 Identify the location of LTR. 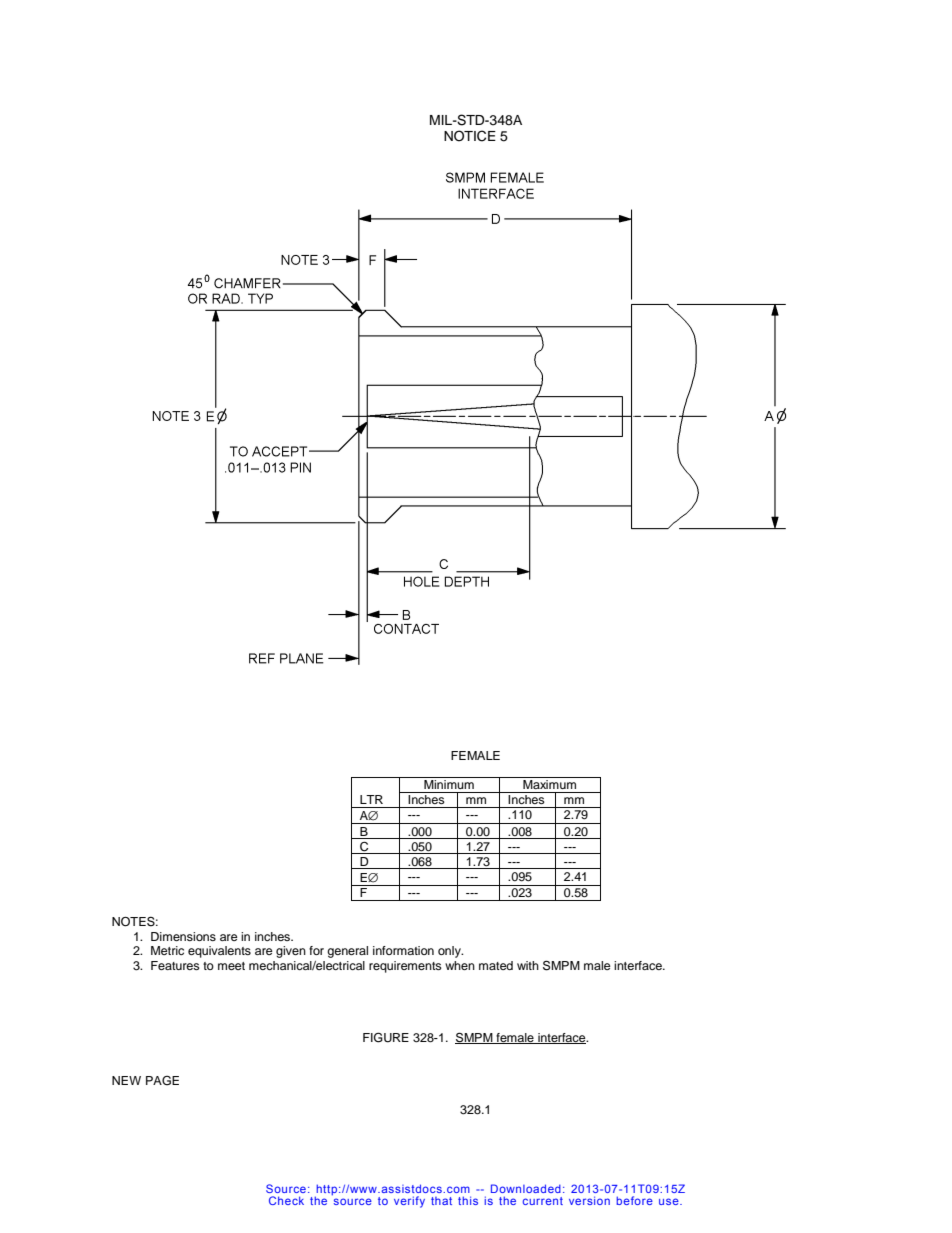
(371, 799).
